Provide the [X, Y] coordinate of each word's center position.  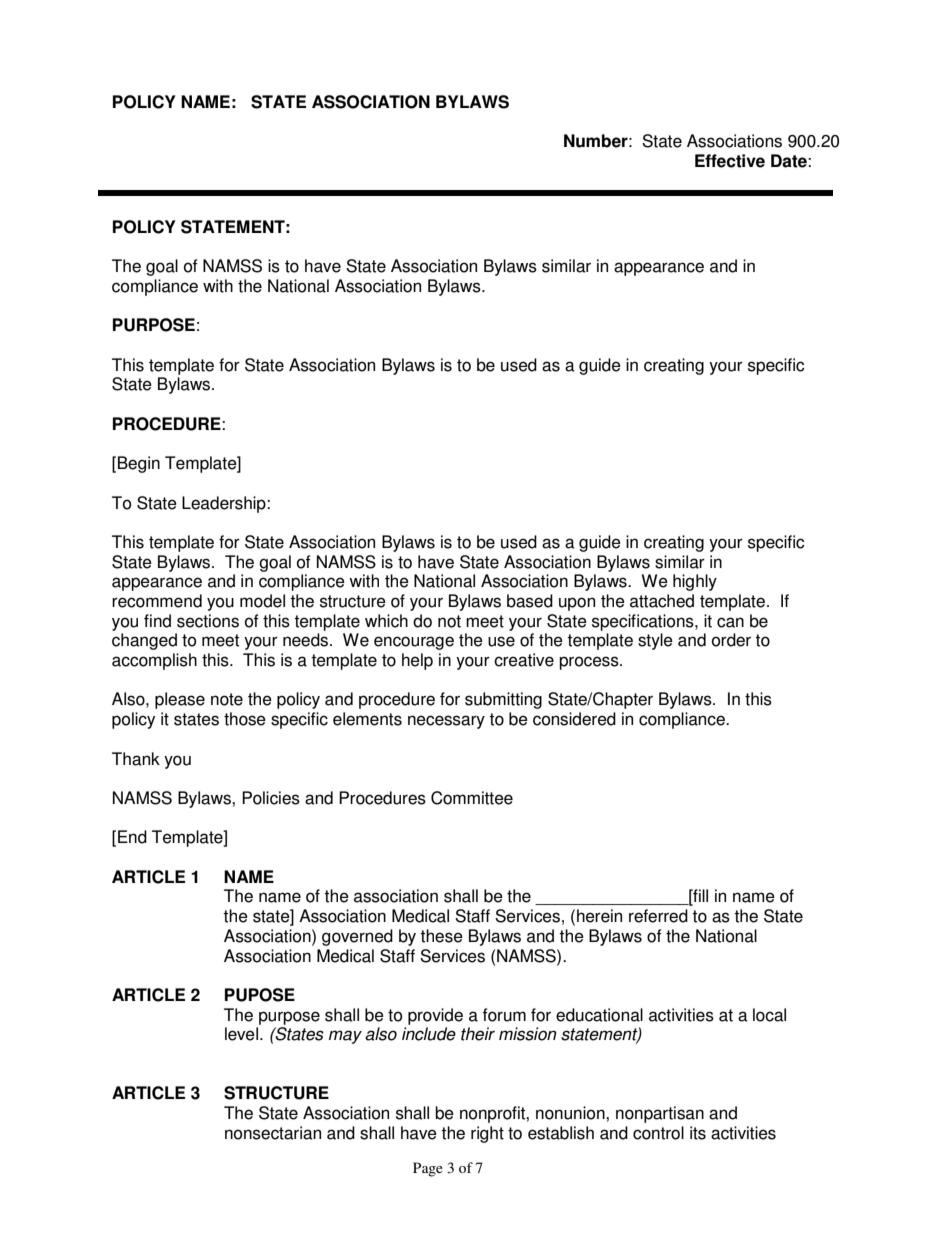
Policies [271, 798]
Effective [730, 161]
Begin [139, 464]
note [227, 699]
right [487, 1134]
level [241, 1034]
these [441, 936]
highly [695, 582]
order [731, 640]
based [530, 601]
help [417, 661]
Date [790, 161]
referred [658, 916]
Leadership [225, 504]
